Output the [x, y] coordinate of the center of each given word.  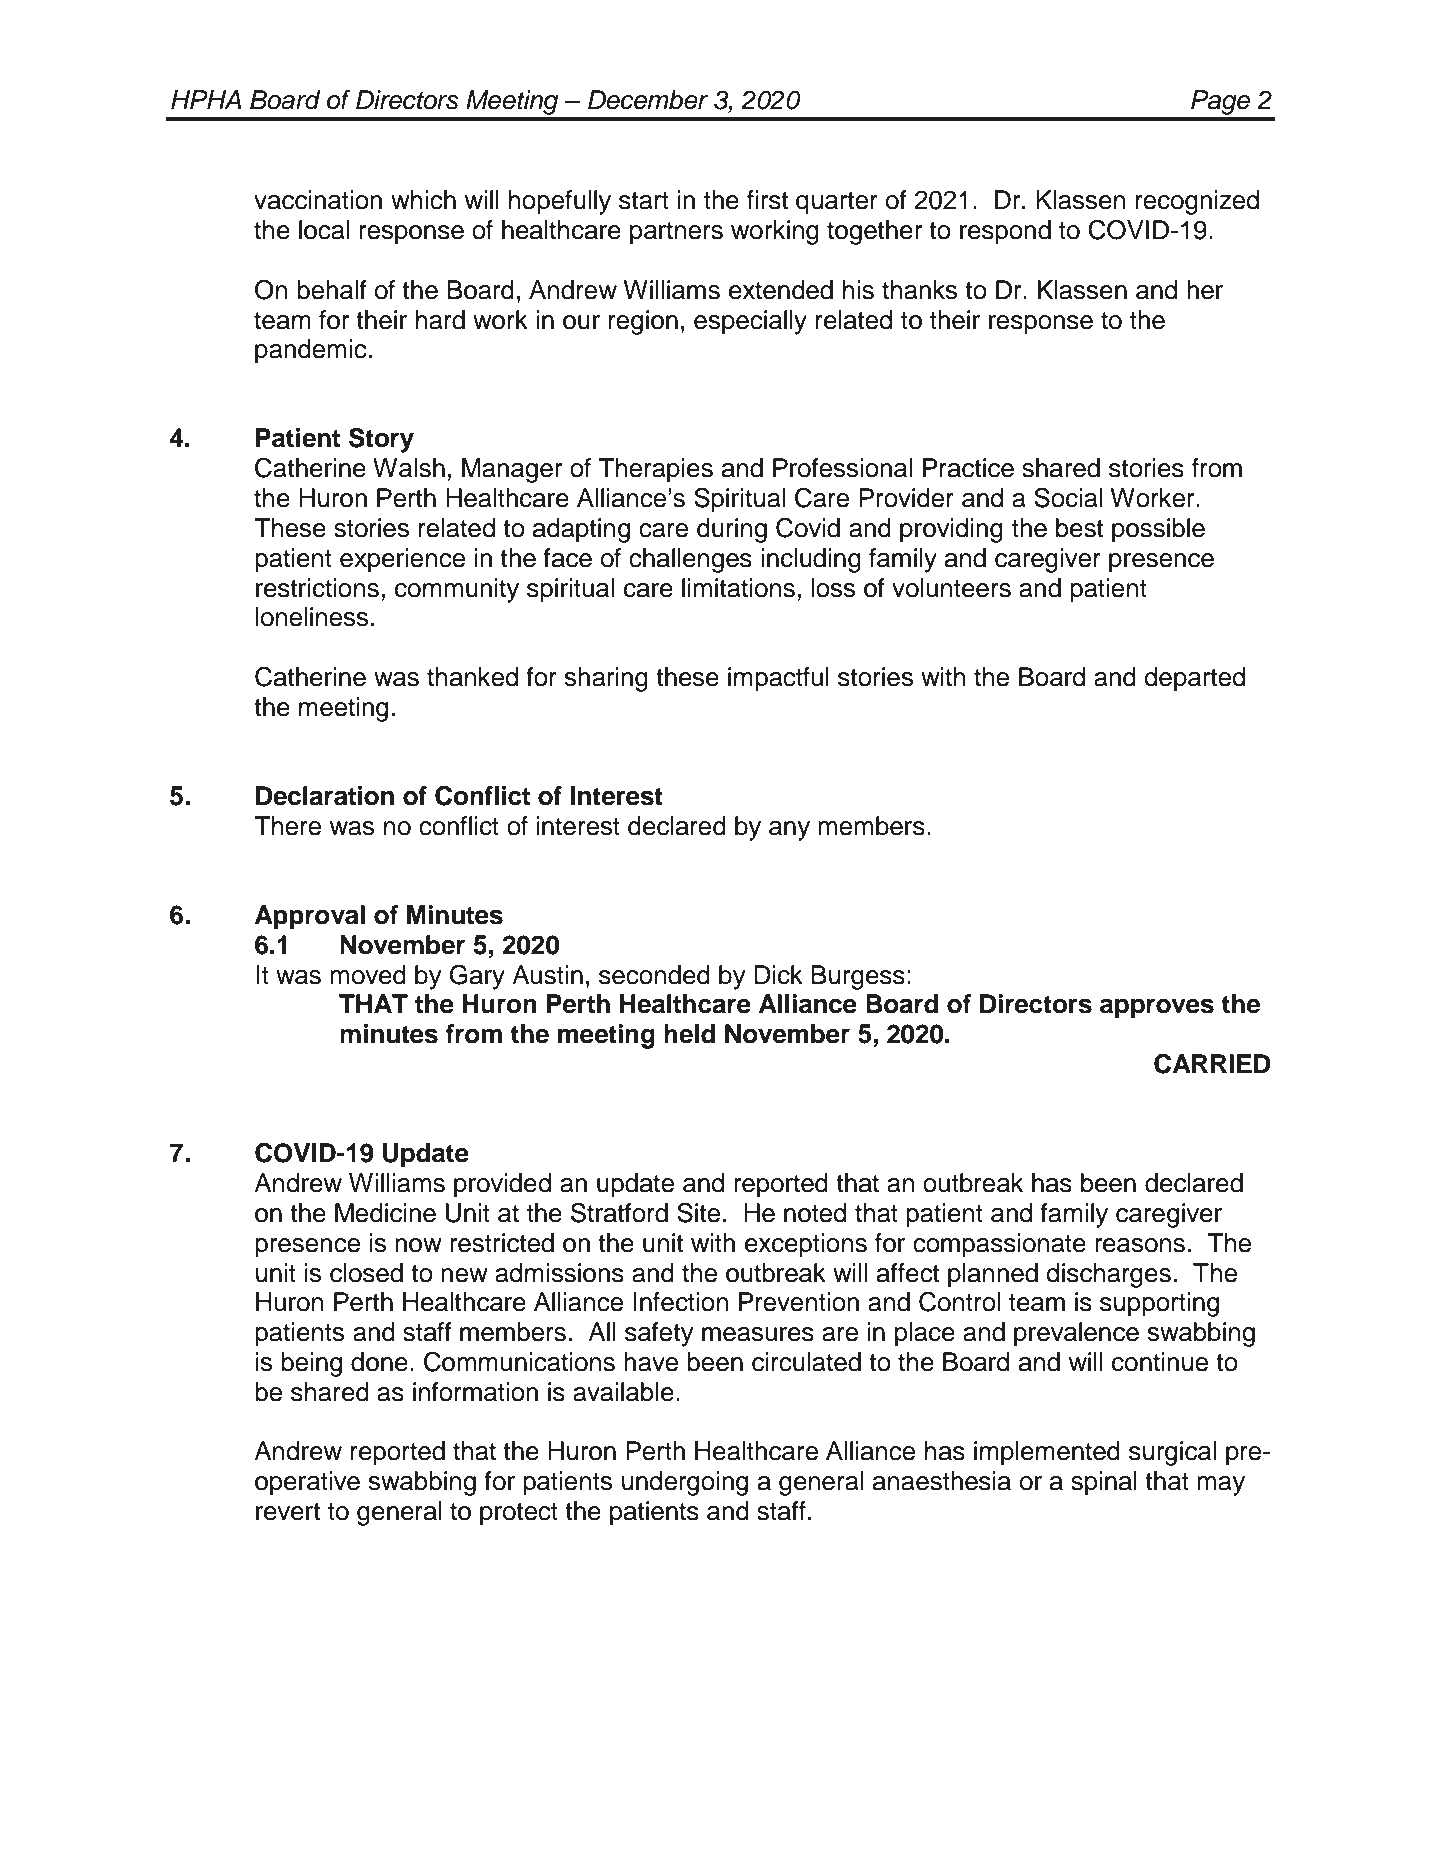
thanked [472, 677]
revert [288, 1512]
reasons [1140, 1245]
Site [698, 1213]
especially [750, 322]
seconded [654, 975]
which [423, 200]
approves [1157, 1008]
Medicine [385, 1213]
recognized [1197, 202]
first [767, 200]
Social [1068, 498]
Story [381, 440]
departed [1194, 679]
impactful [778, 679]
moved [368, 975]
